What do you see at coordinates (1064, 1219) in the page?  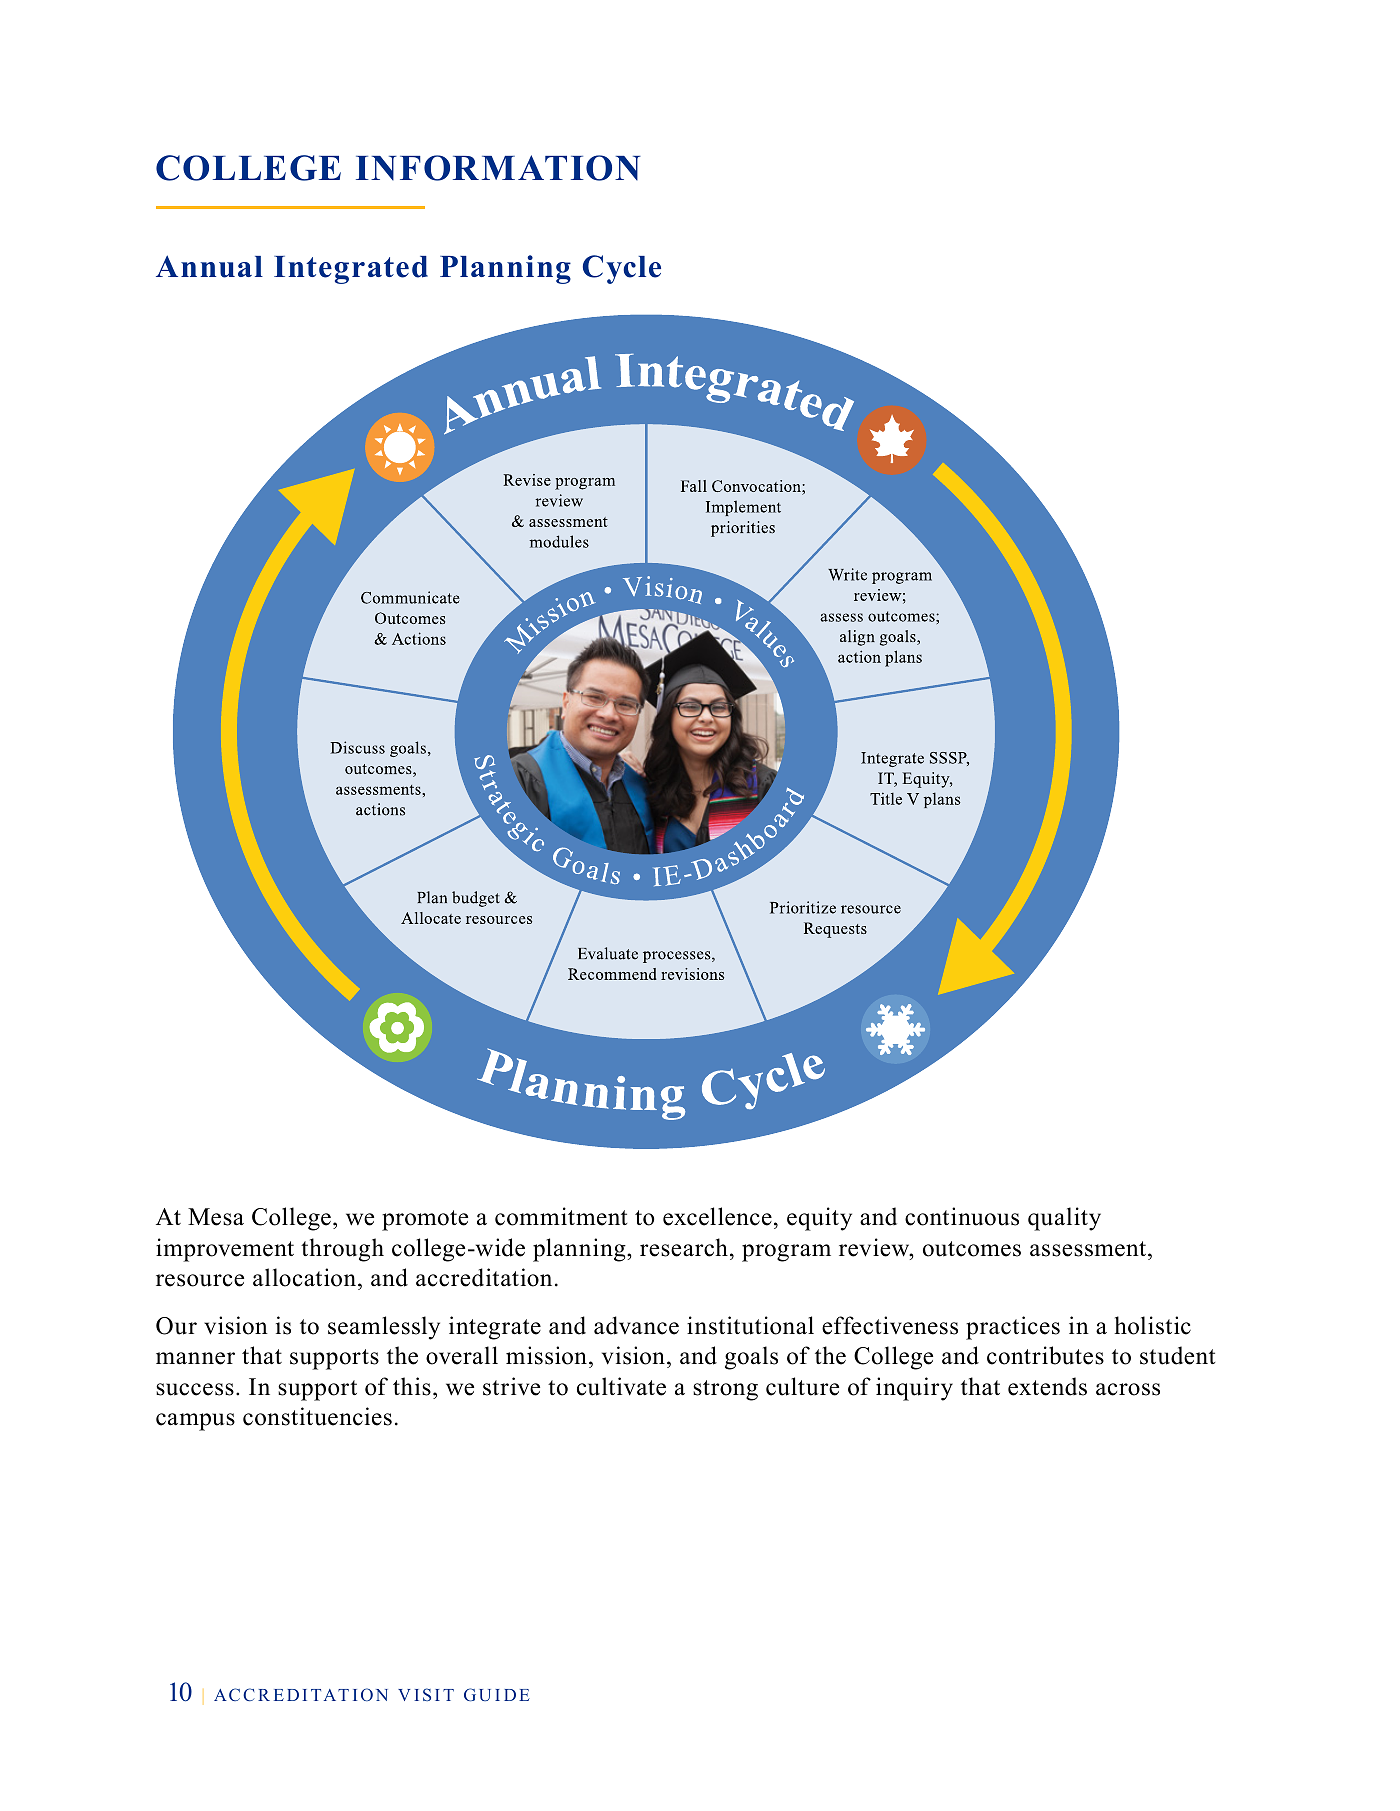 I see `quality` at bounding box center [1064, 1219].
